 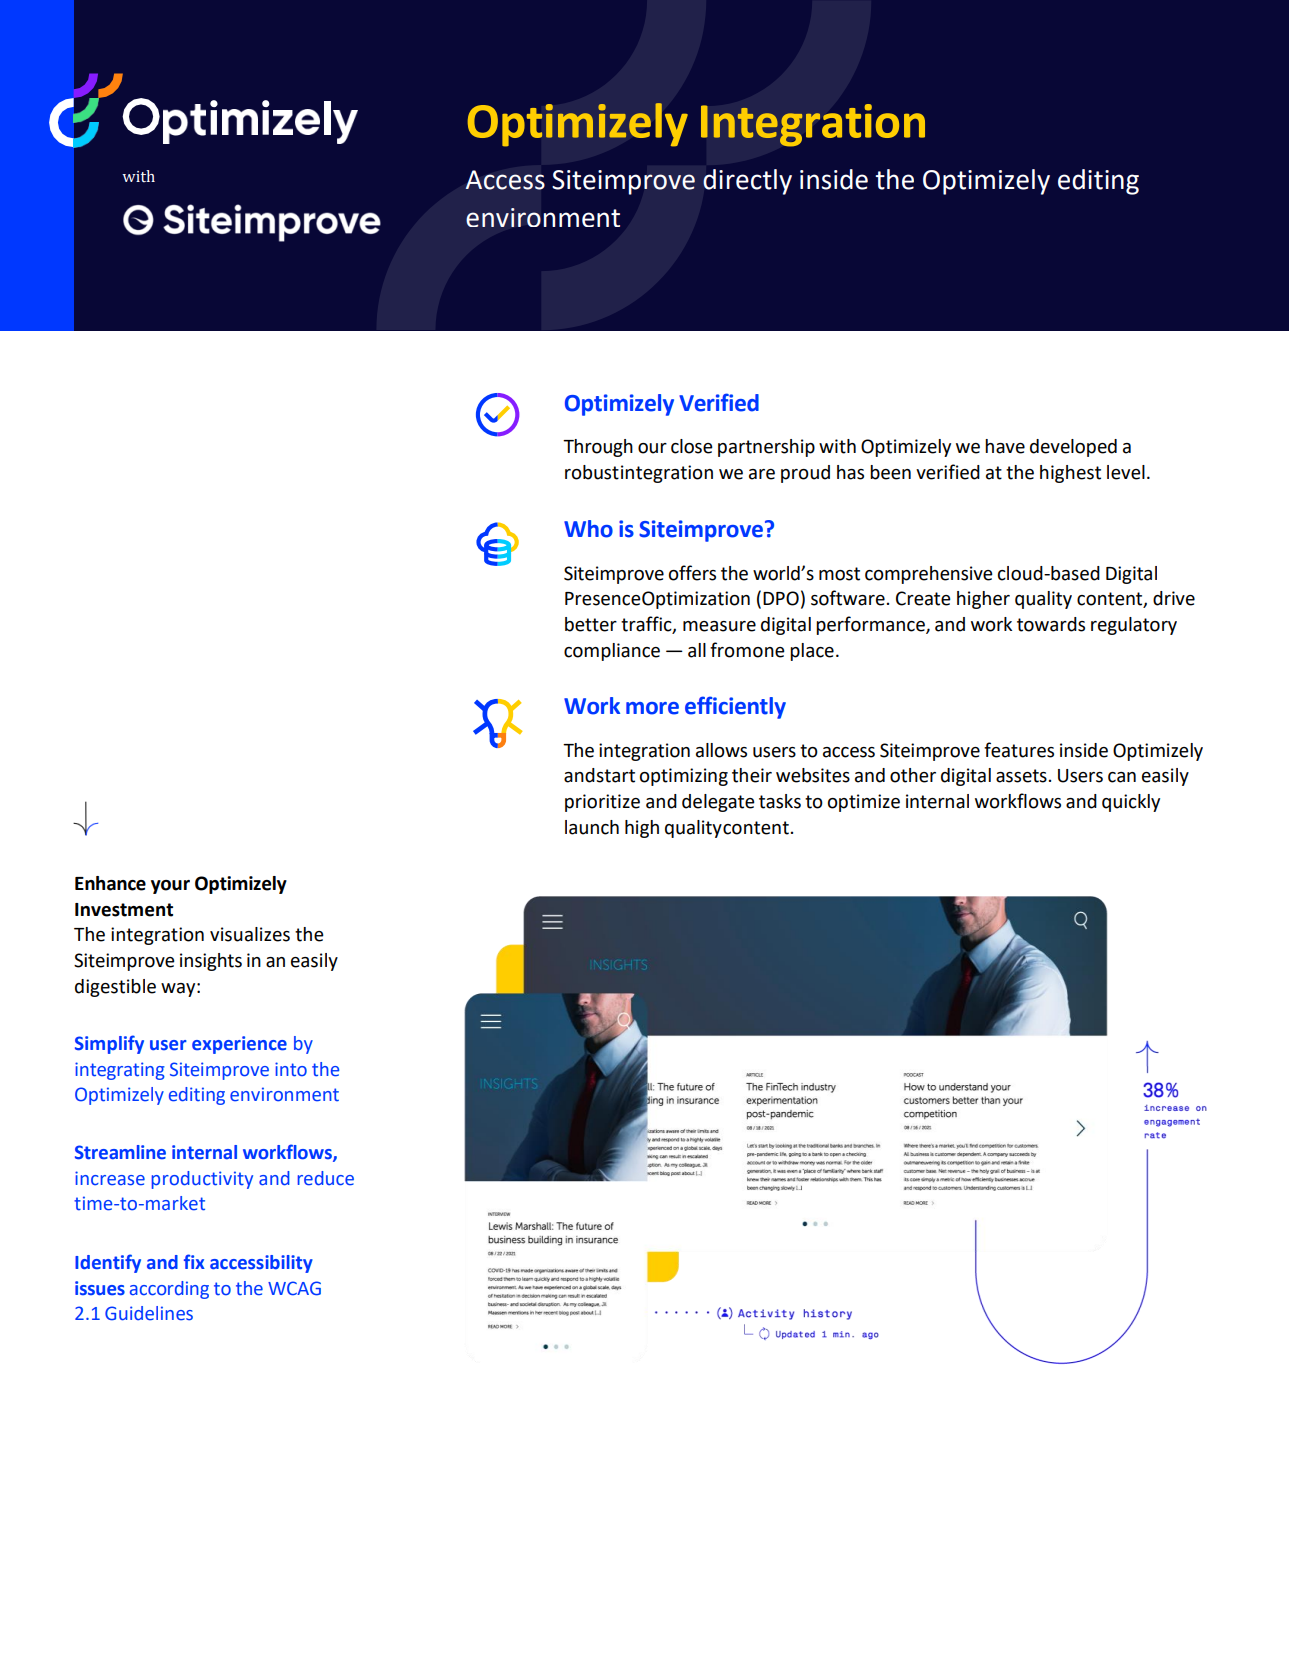 What do you see at coordinates (684, 777) in the screenshot?
I see `optimizing` at bounding box center [684, 777].
